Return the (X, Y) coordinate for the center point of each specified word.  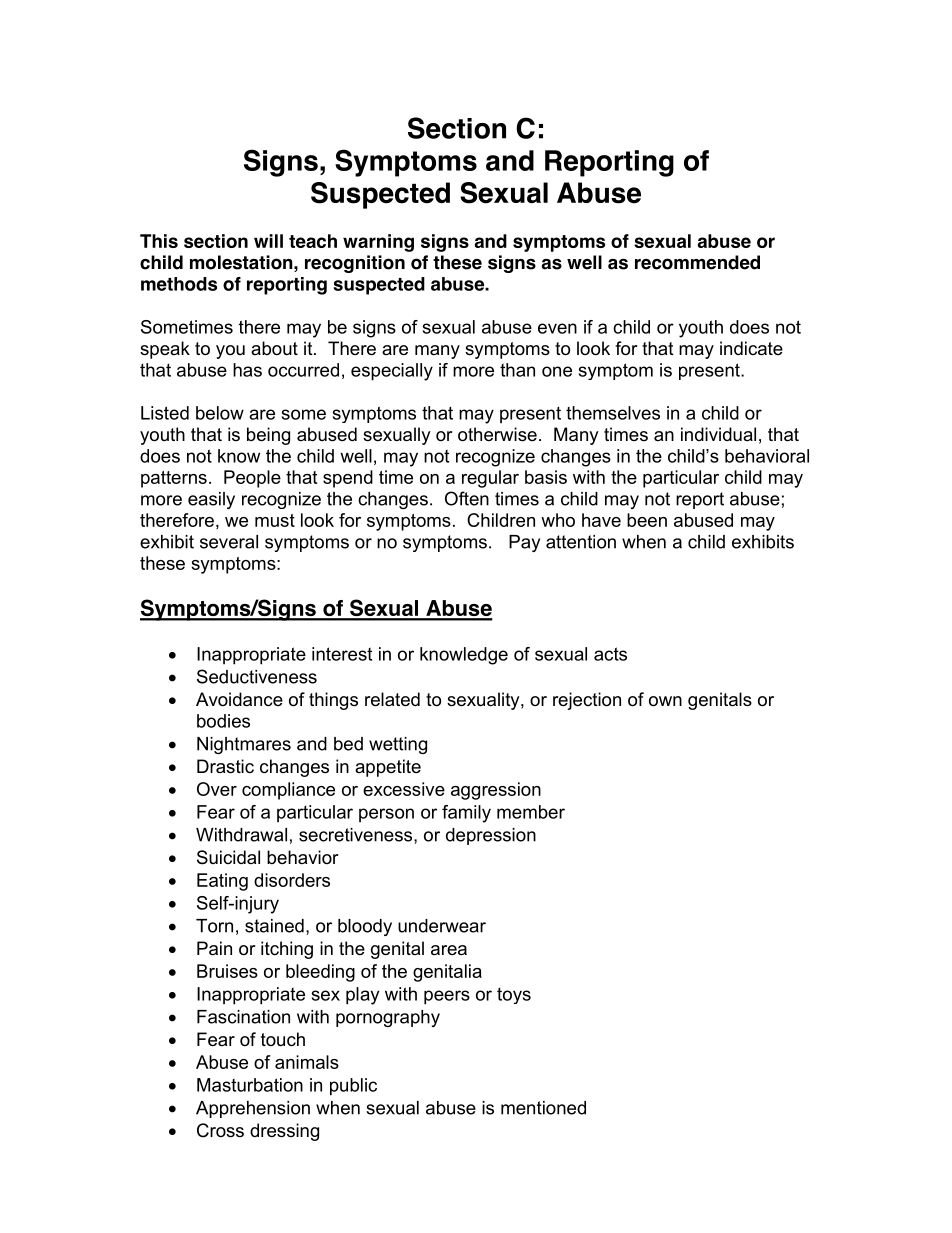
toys (514, 995)
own (665, 701)
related (392, 699)
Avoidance (239, 699)
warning (378, 243)
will (268, 241)
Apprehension (253, 1109)
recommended (697, 262)
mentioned (543, 1108)
